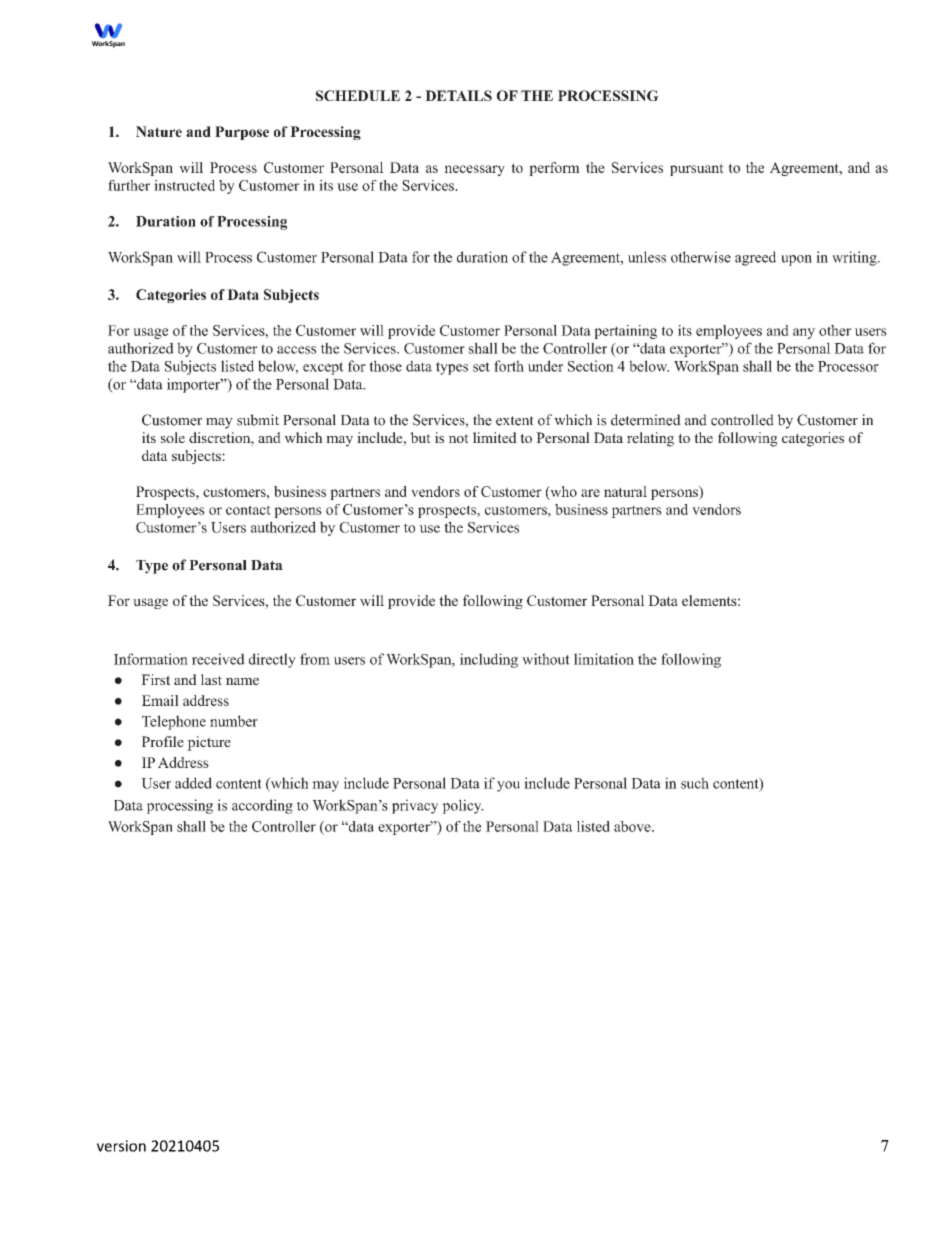 The width and height of the document is (952, 1233). Describe the element at coordinates (604, 659) in the document. I see `limitation` at that location.
